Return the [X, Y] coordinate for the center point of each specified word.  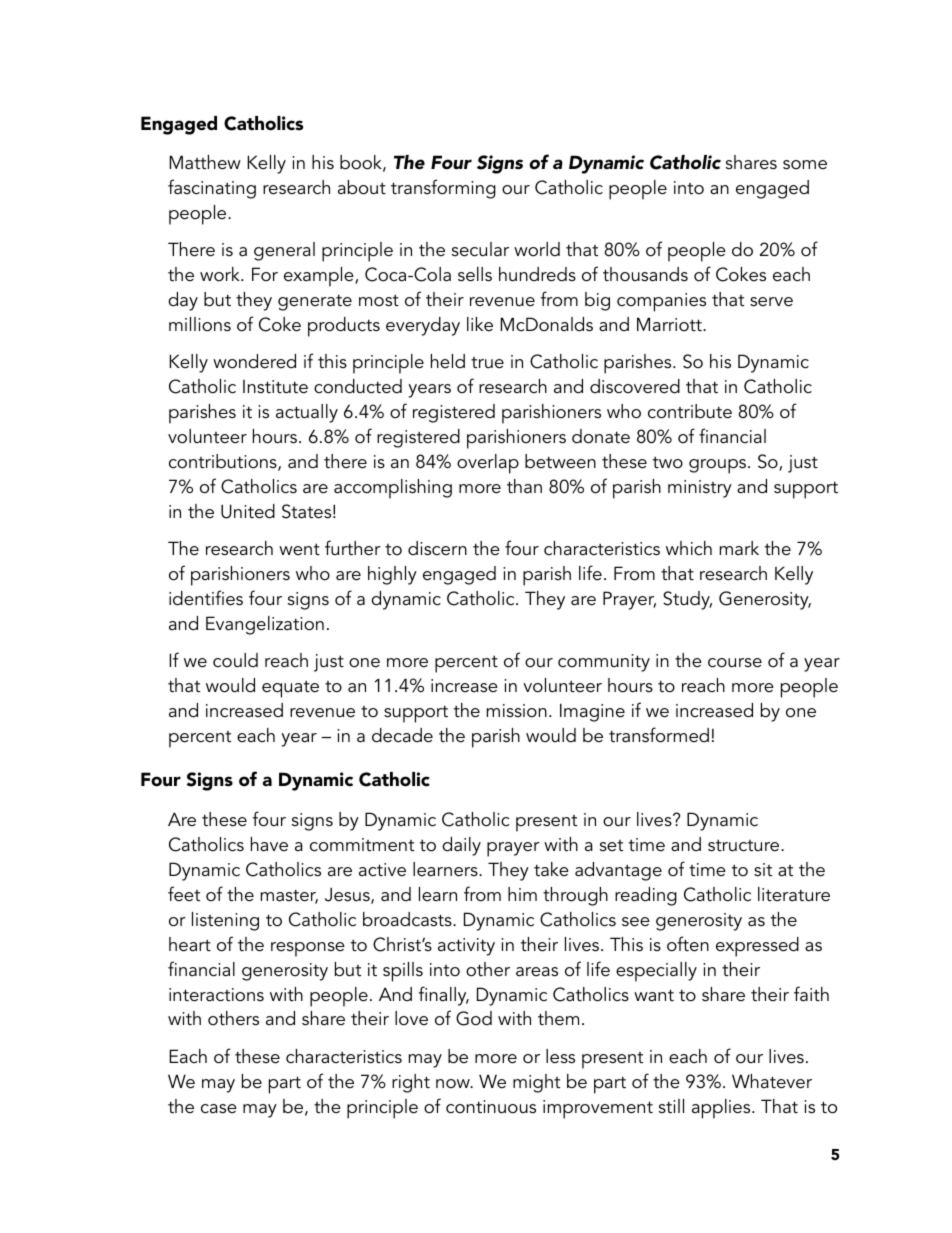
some [805, 165]
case [219, 1109]
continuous [491, 1107]
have [269, 844]
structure [745, 846]
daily [461, 846]
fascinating [212, 189]
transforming [443, 189]
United [248, 511]
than [524, 486]
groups [719, 466]
